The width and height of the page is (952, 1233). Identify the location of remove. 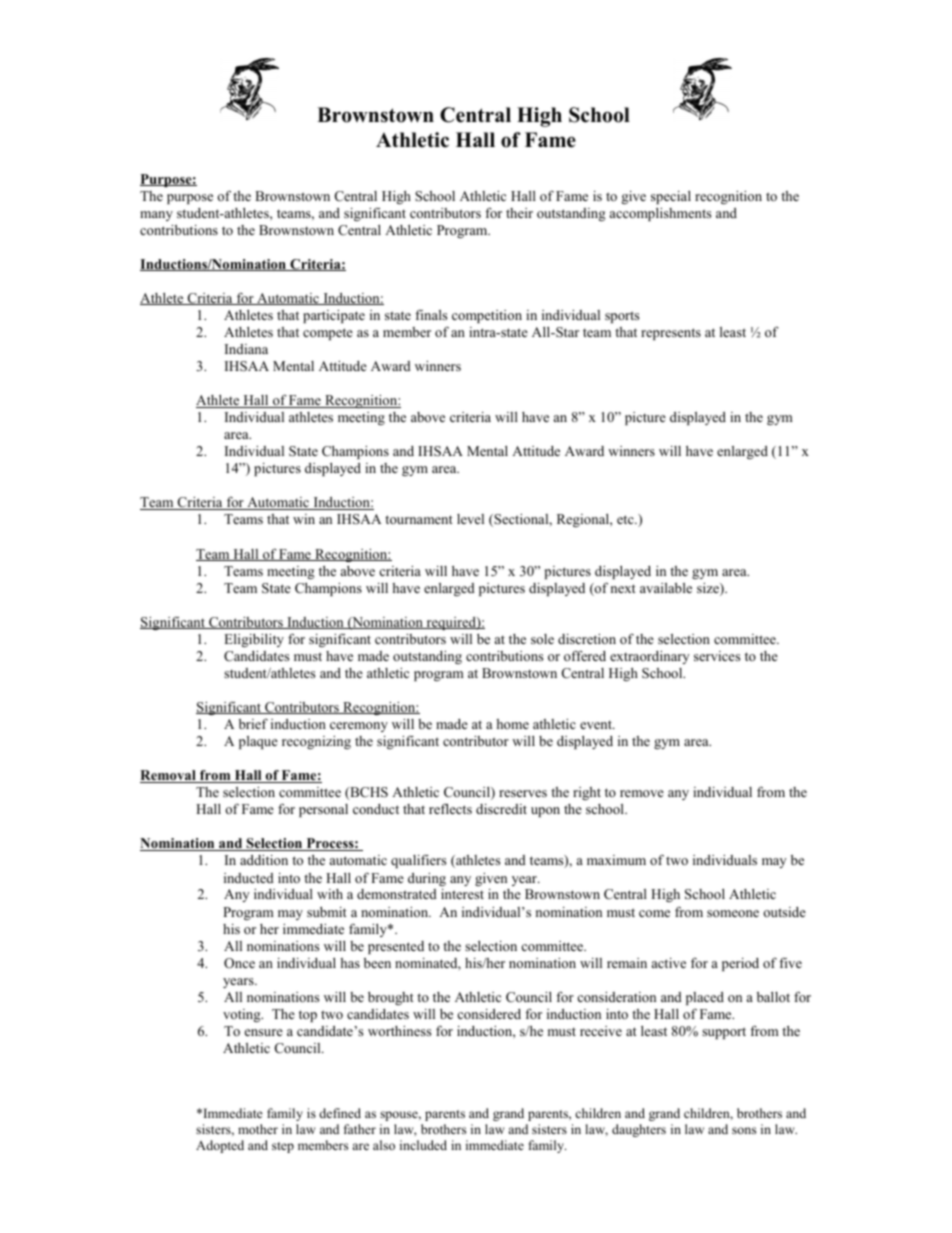
(642, 793).
